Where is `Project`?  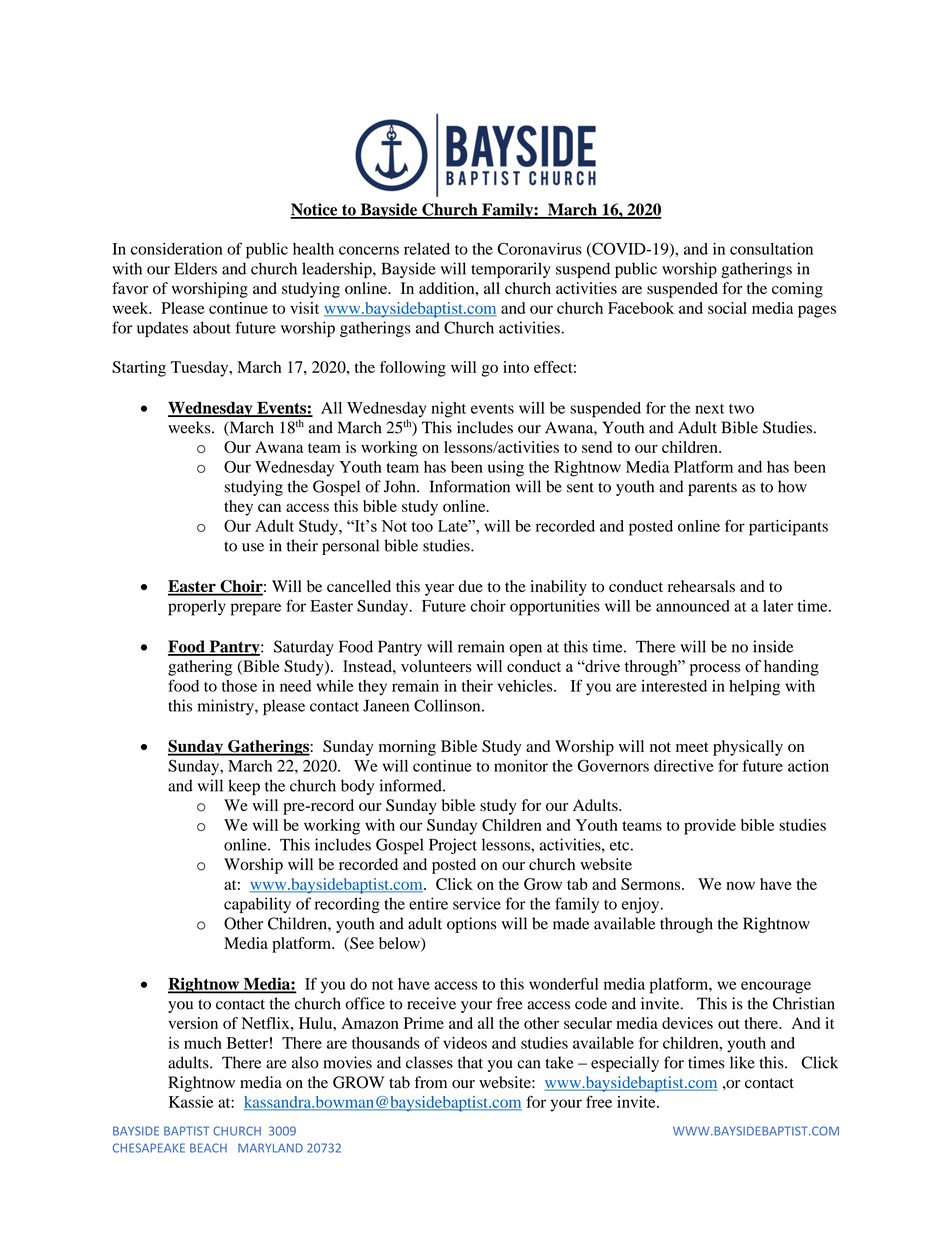 Project is located at coordinates (453, 846).
